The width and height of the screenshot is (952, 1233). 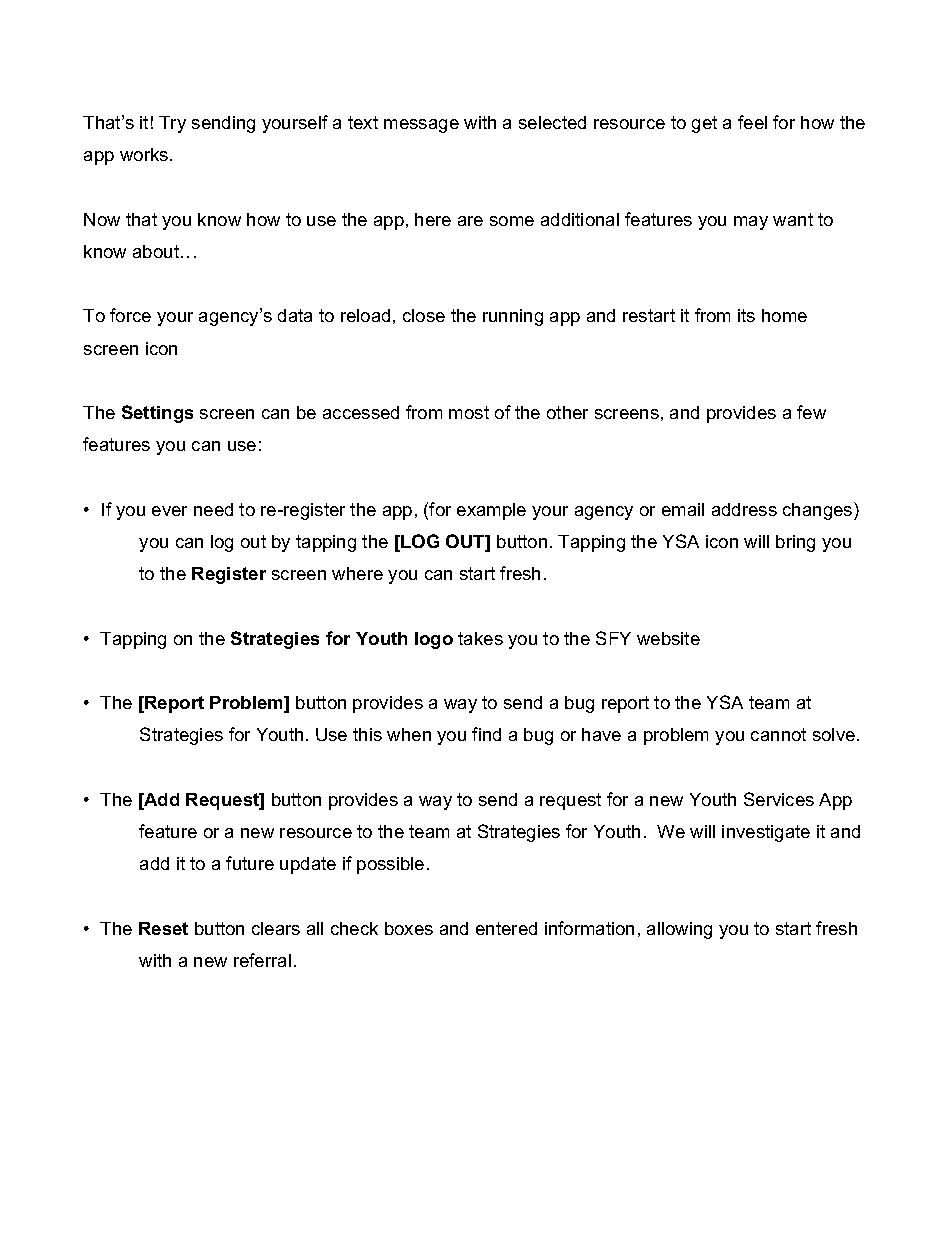 I want to click on data, so click(x=295, y=315).
